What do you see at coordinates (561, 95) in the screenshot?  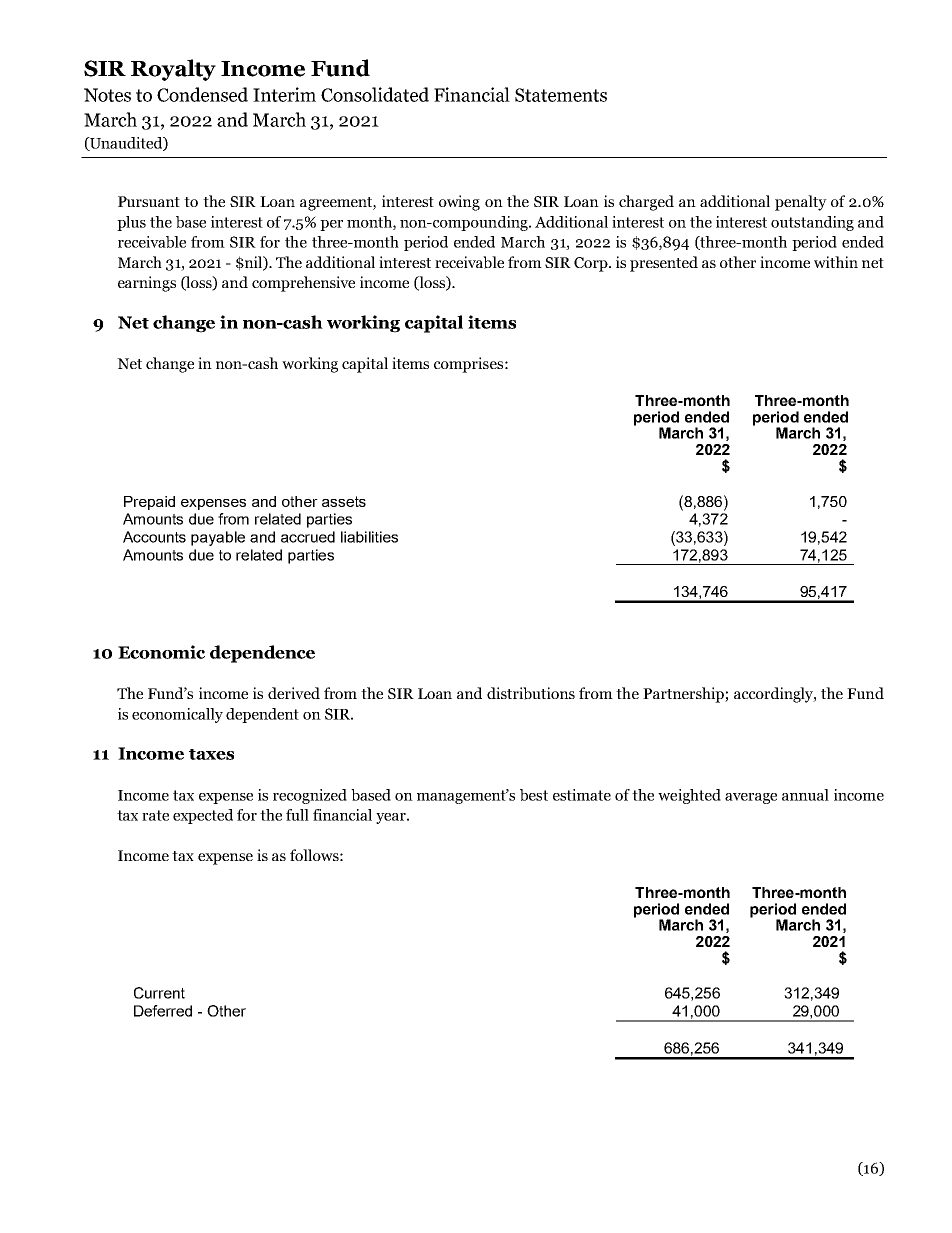 I see `Statements` at bounding box center [561, 95].
